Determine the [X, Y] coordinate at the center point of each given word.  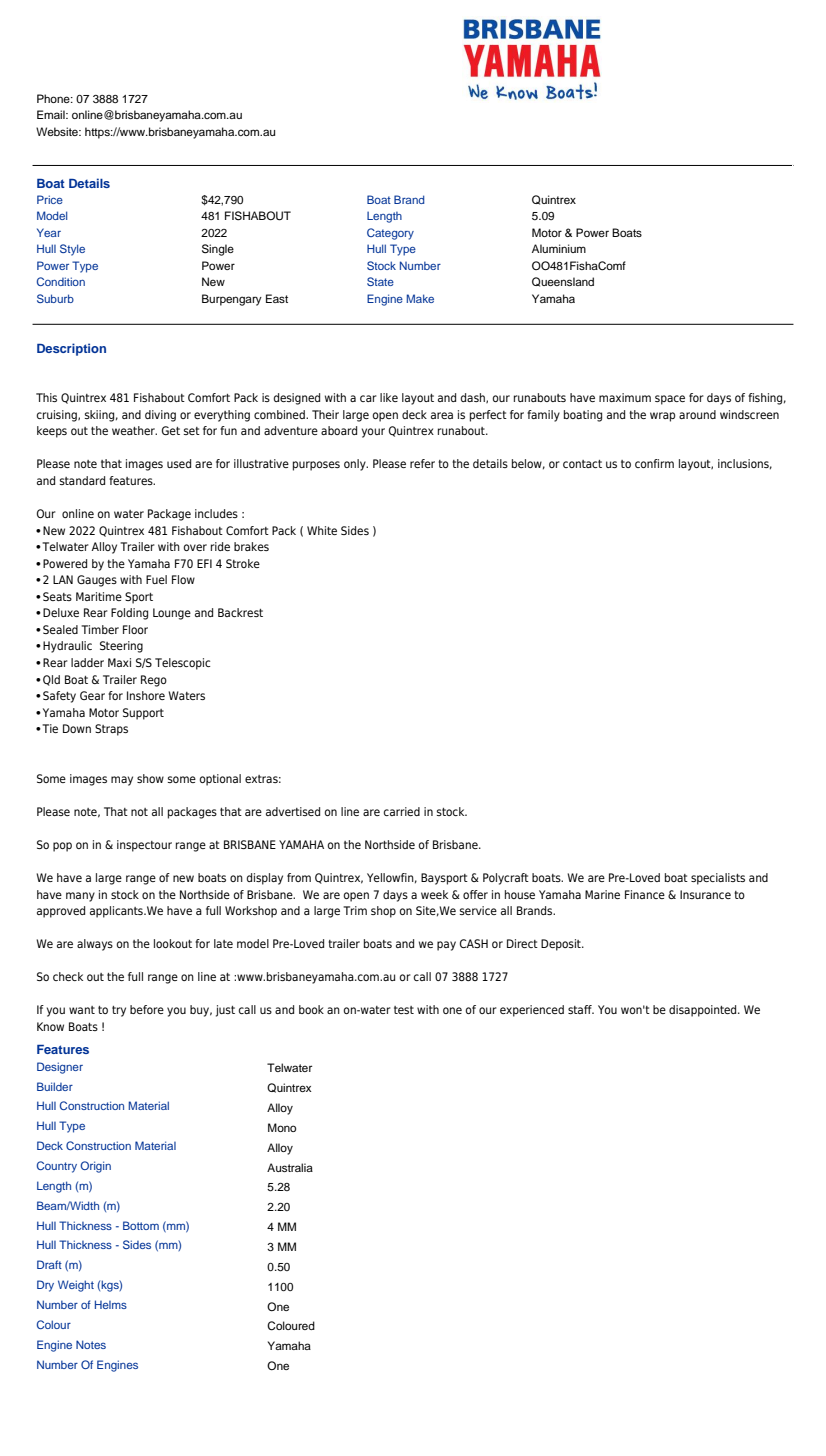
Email [52, 114]
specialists [718, 879]
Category [390, 234]
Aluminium [559, 248]
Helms [111, 1304]
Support [143, 714]
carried [402, 811]
